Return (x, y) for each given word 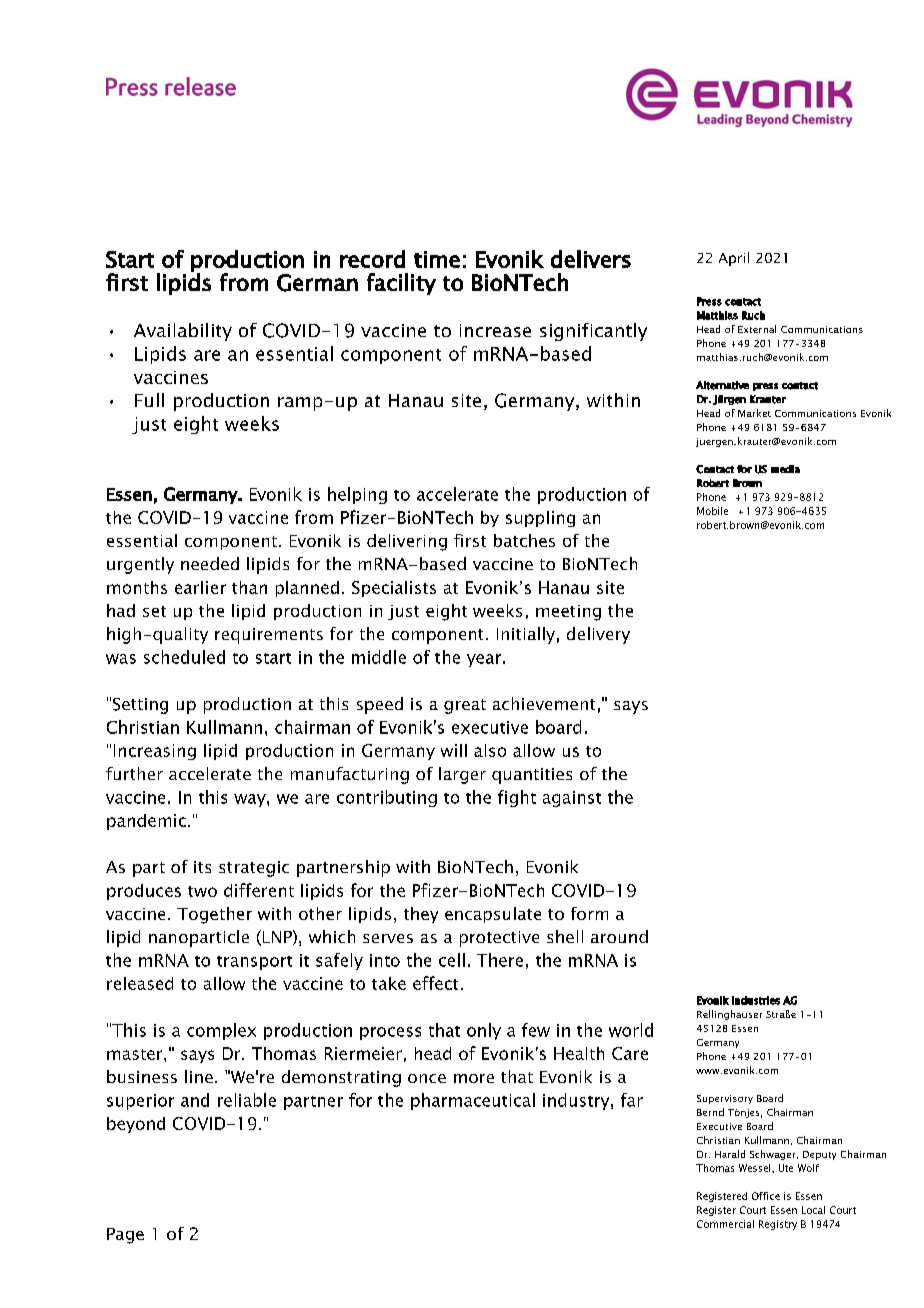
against (572, 799)
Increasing (155, 752)
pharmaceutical (473, 1101)
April (734, 259)
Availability (183, 332)
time (437, 259)
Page (125, 1236)
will (454, 750)
